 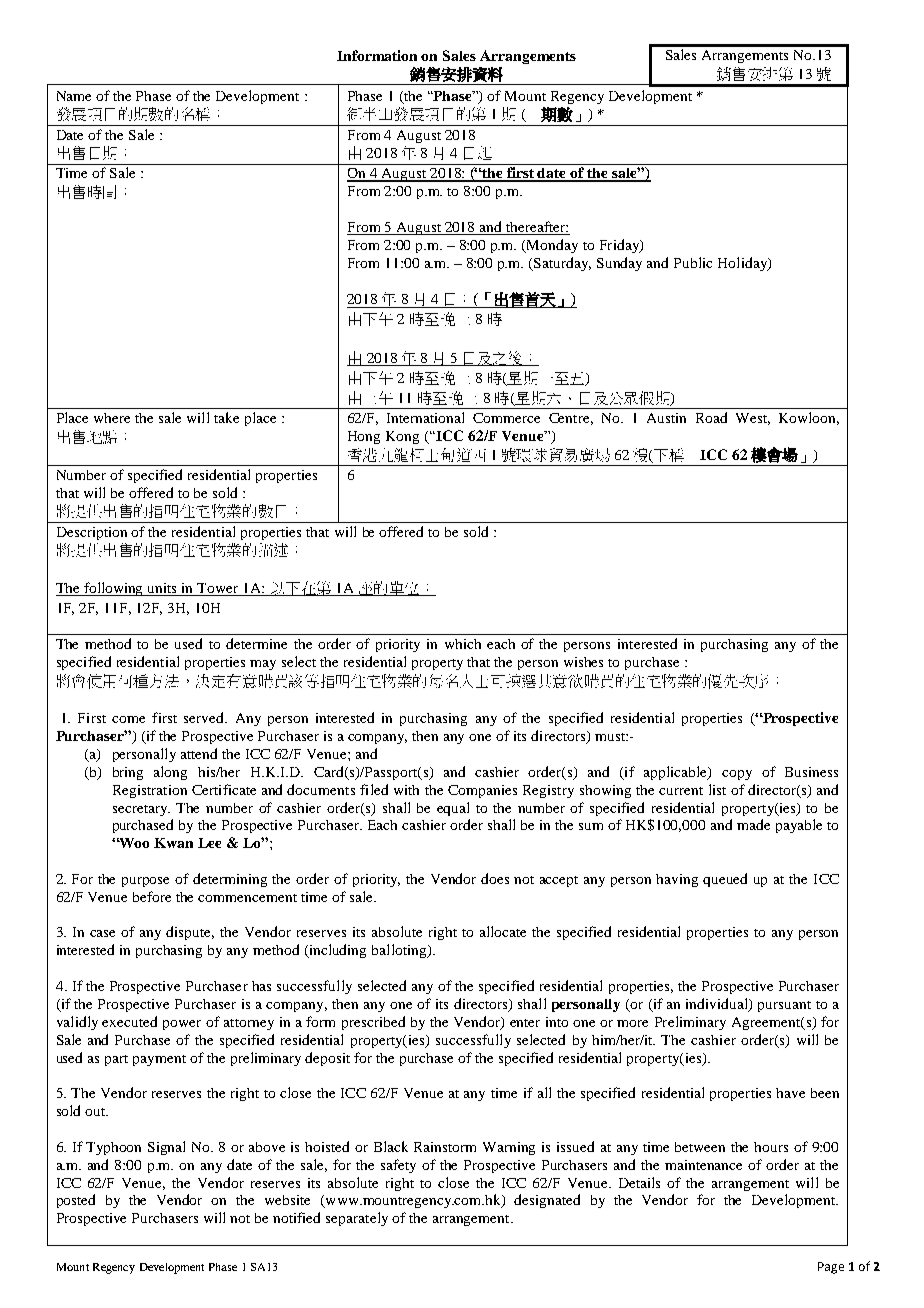 What do you see at coordinates (711, 417) in the screenshot?
I see `Road` at bounding box center [711, 417].
